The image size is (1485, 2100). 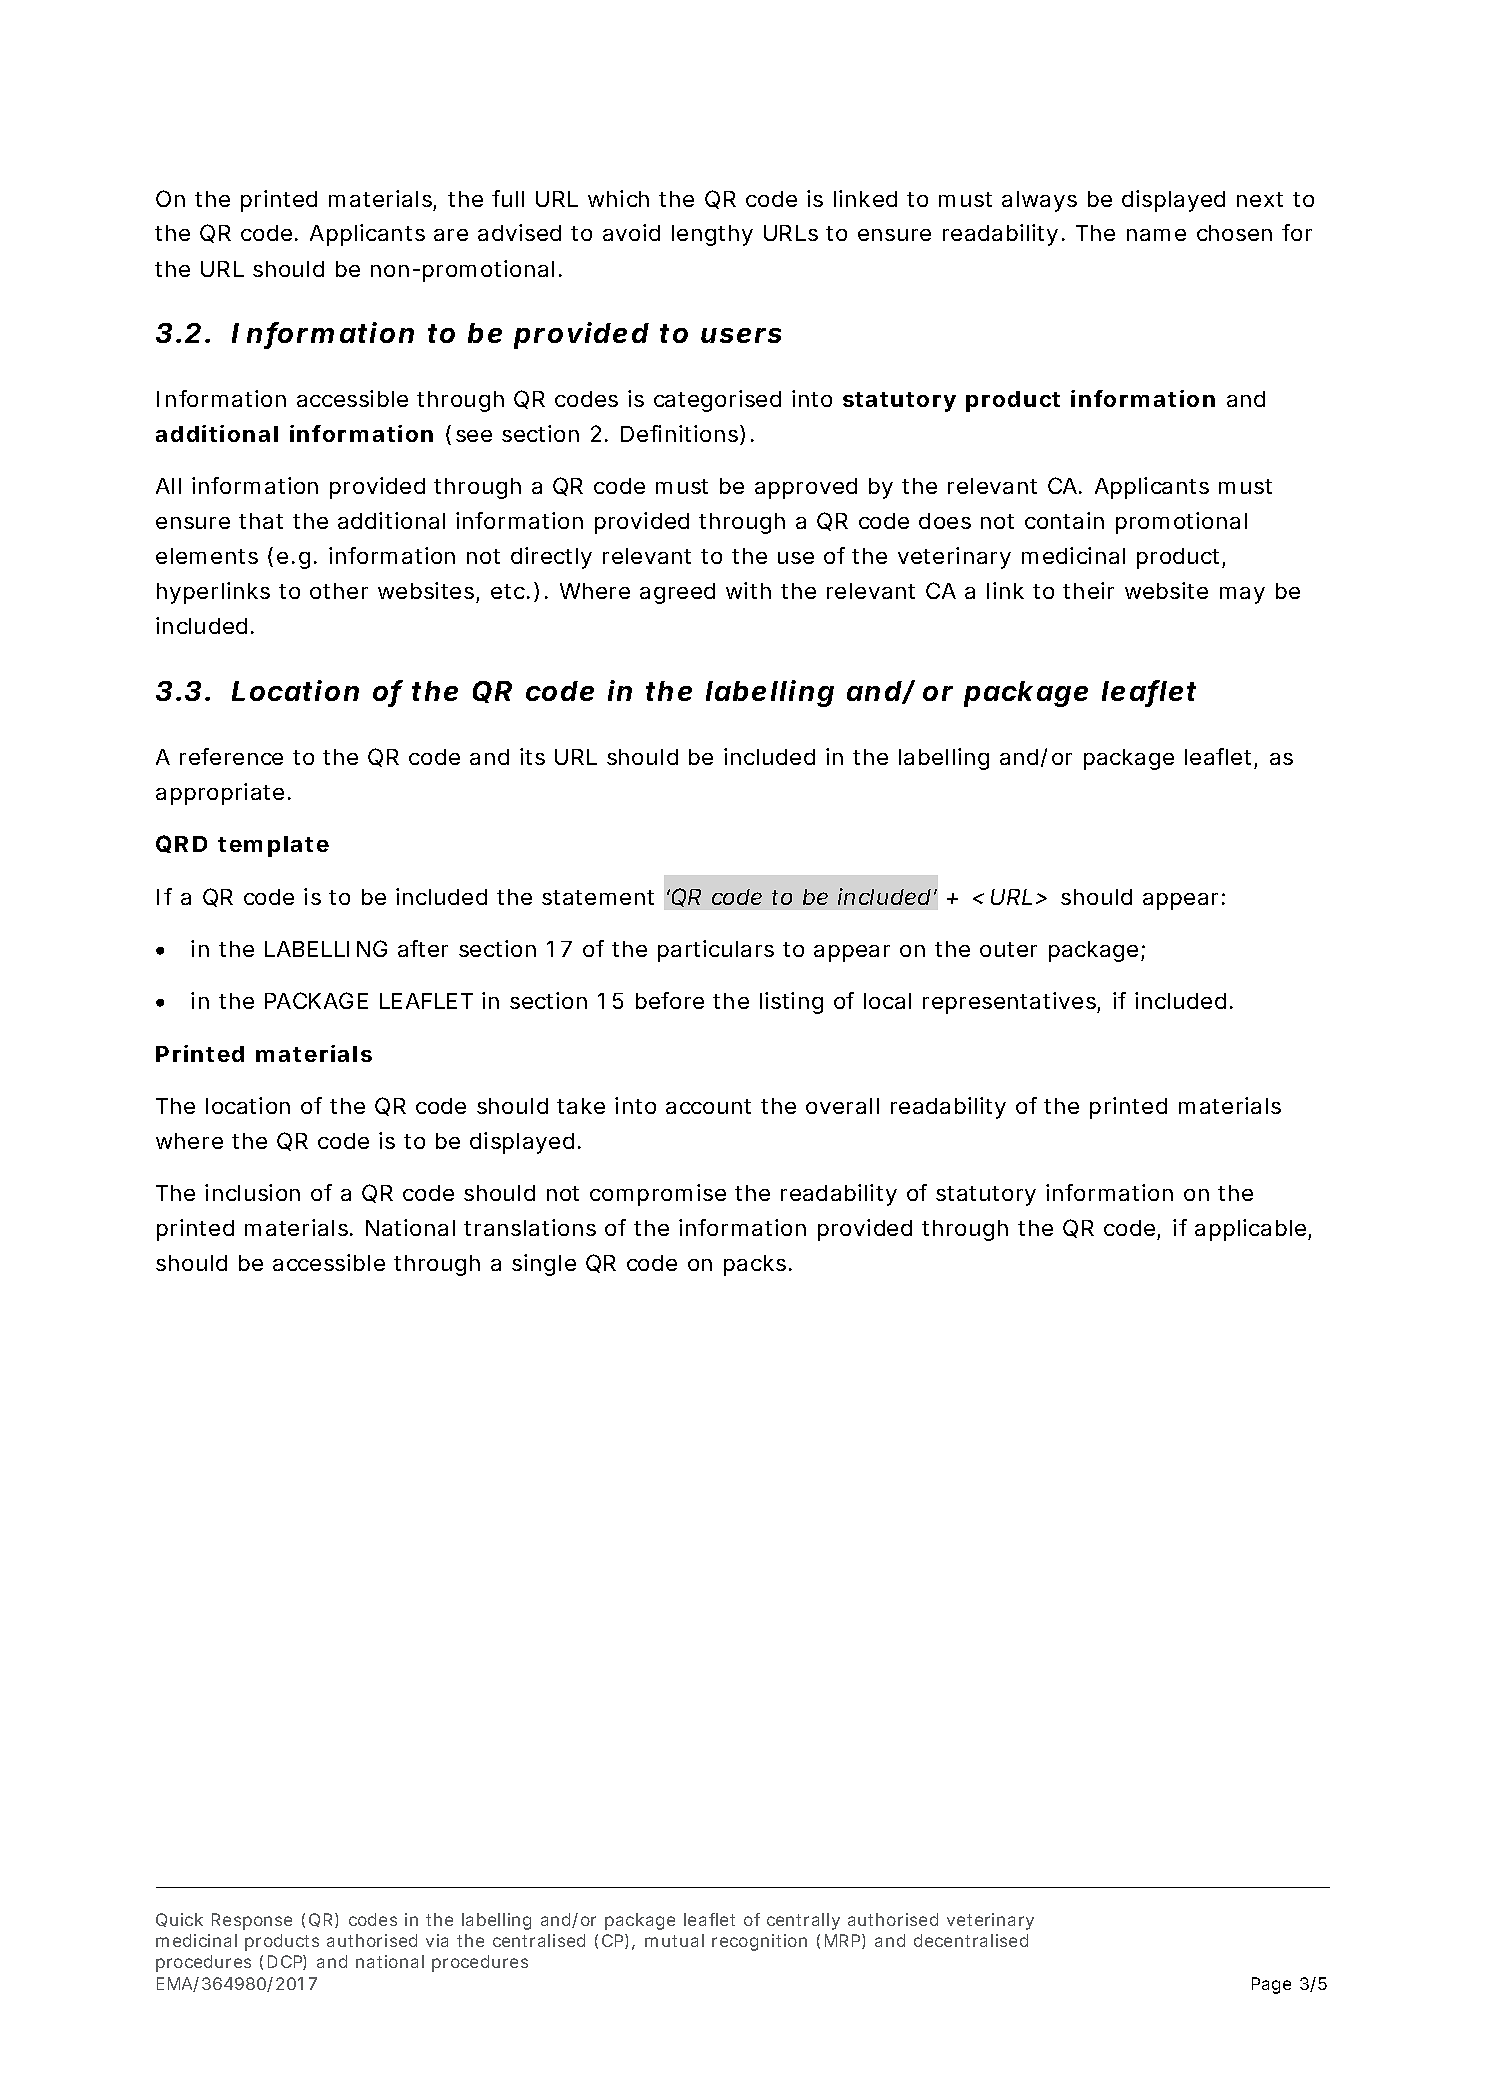 What do you see at coordinates (252, 1921) in the page?
I see `Response` at bounding box center [252, 1921].
